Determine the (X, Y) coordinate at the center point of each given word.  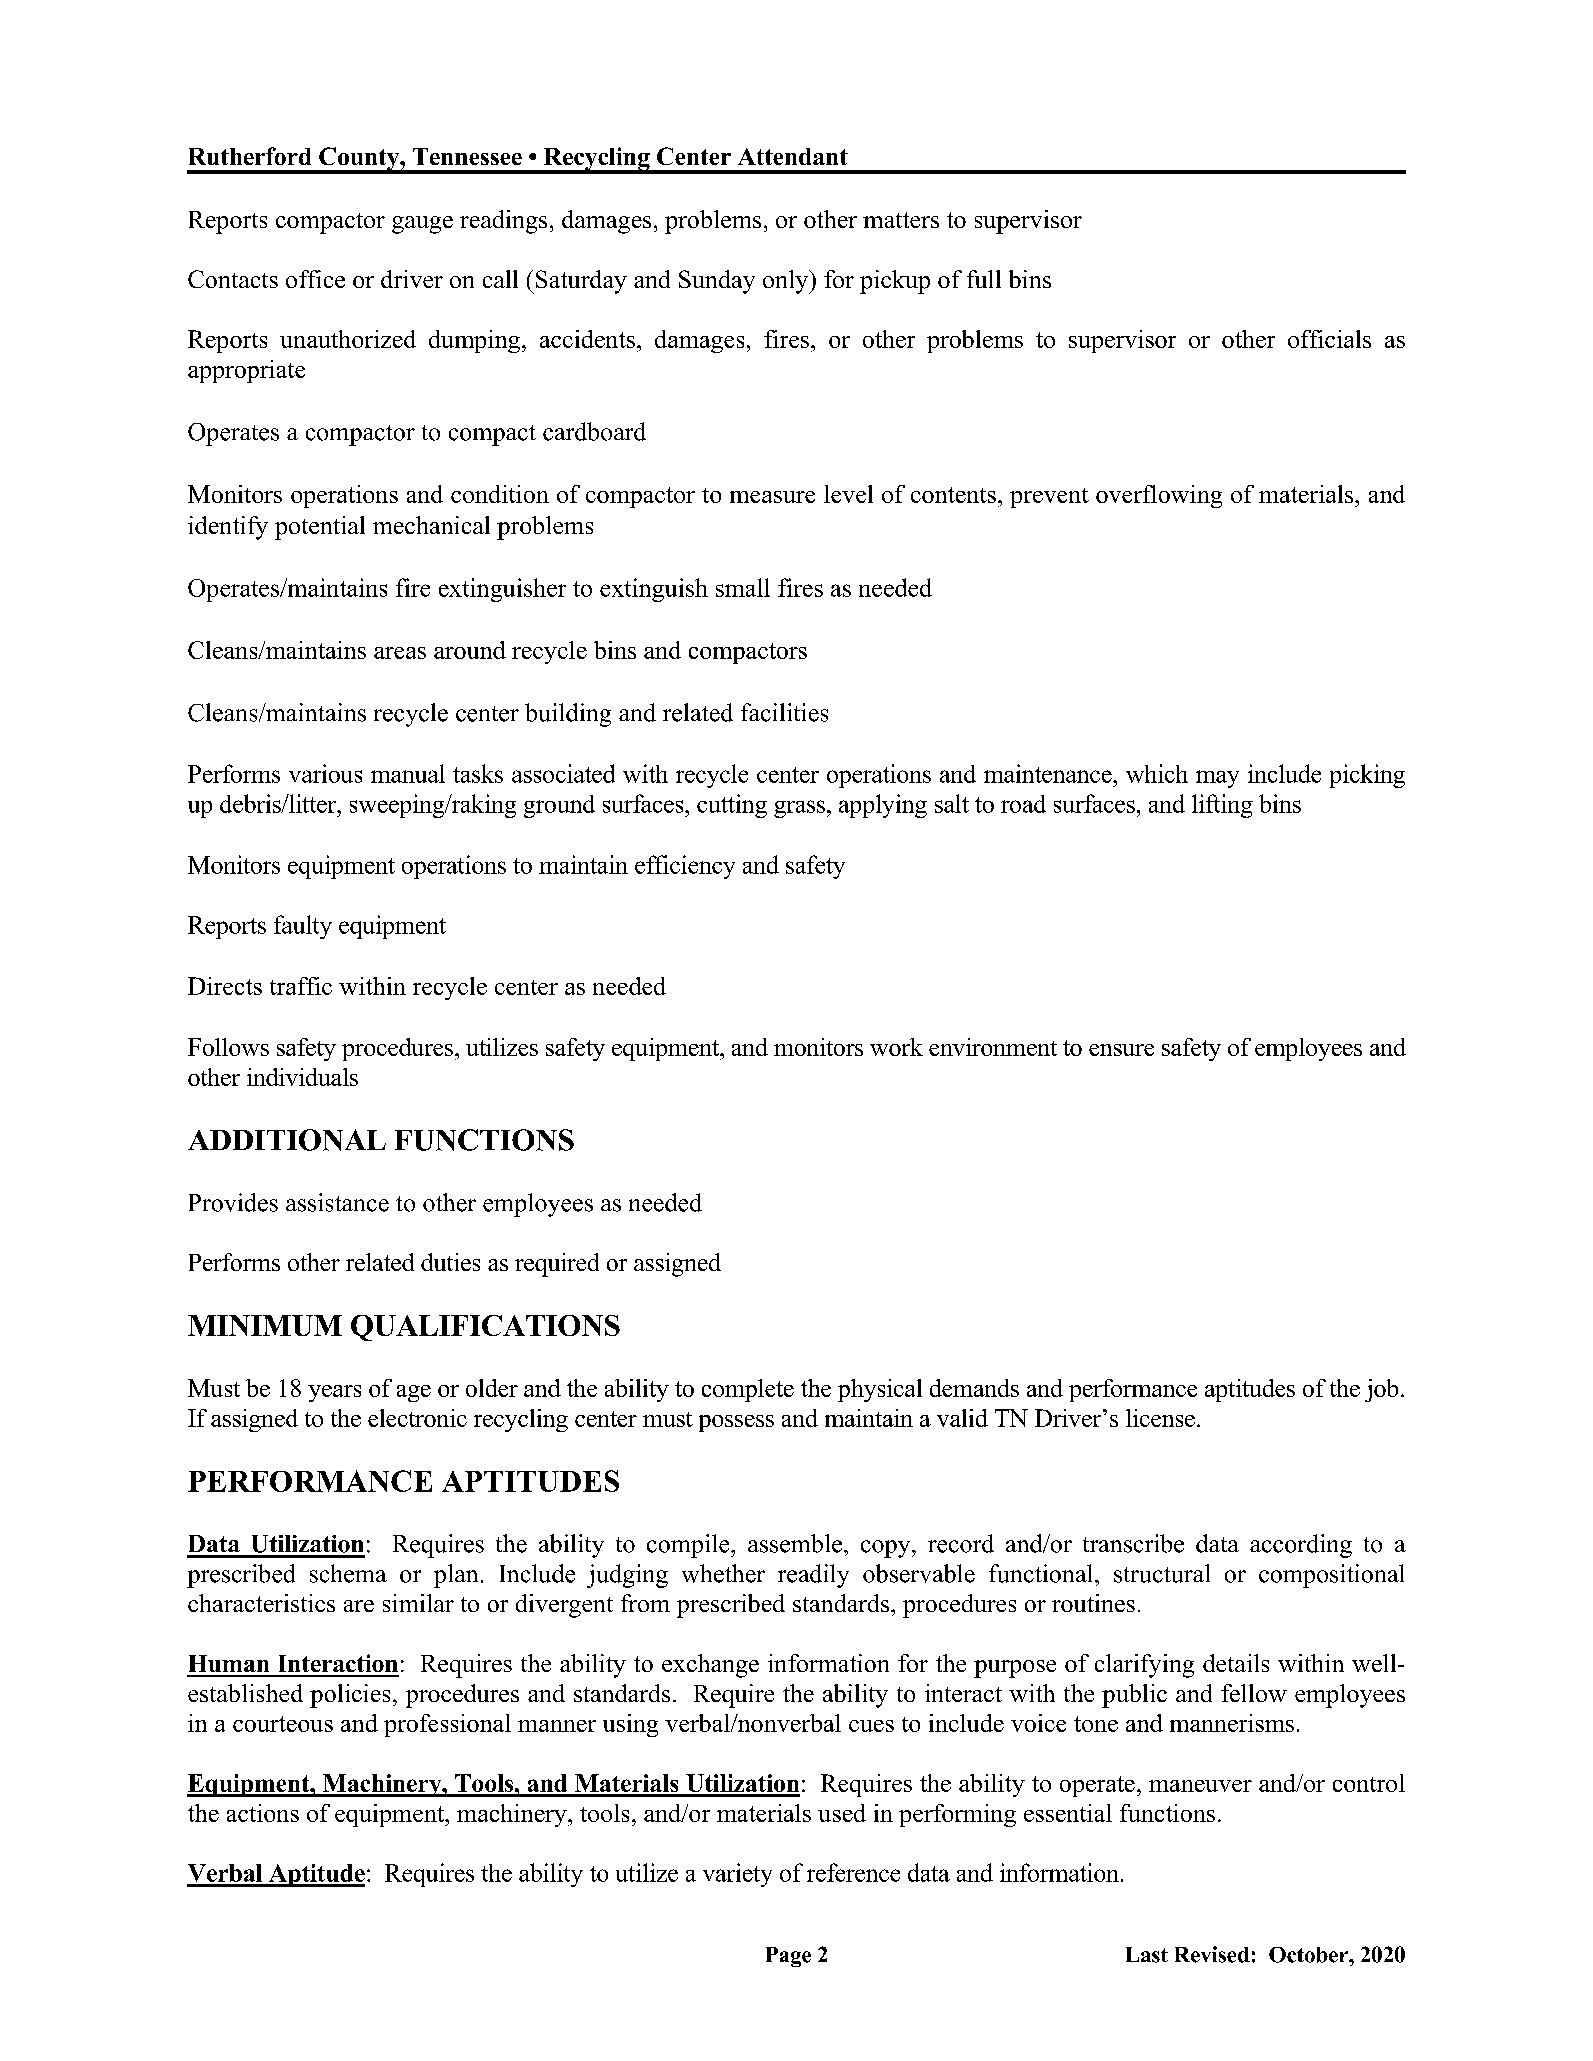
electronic (417, 1418)
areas (400, 653)
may (1217, 779)
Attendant (793, 156)
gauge (422, 225)
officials (1329, 339)
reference (853, 1872)
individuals (302, 1077)
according (1301, 1546)
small (743, 587)
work (896, 1047)
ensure (1121, 1050)
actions (263, 1813)
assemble (795, 1543)
